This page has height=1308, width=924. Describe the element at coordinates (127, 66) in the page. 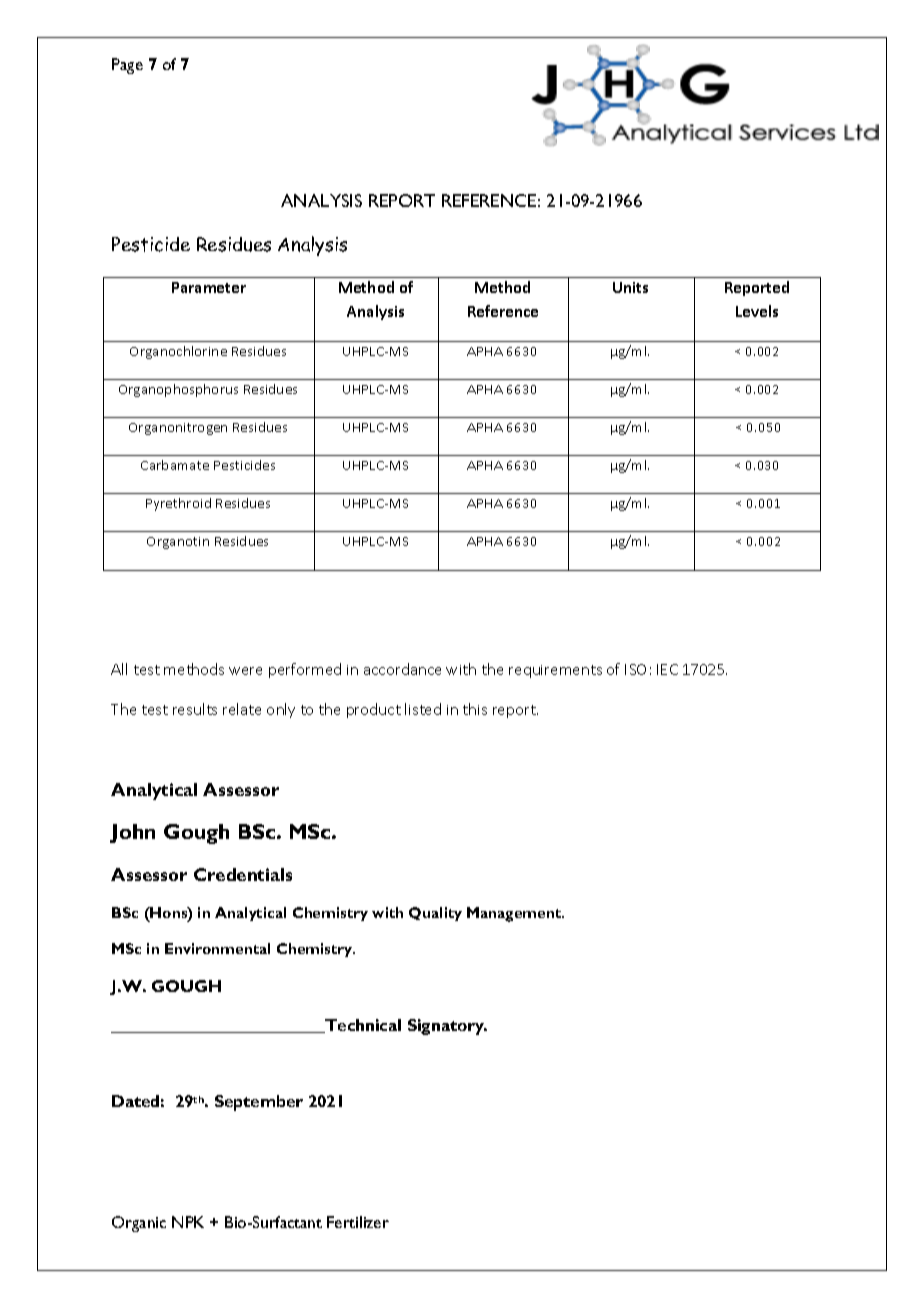

I see `Page` at that location.
